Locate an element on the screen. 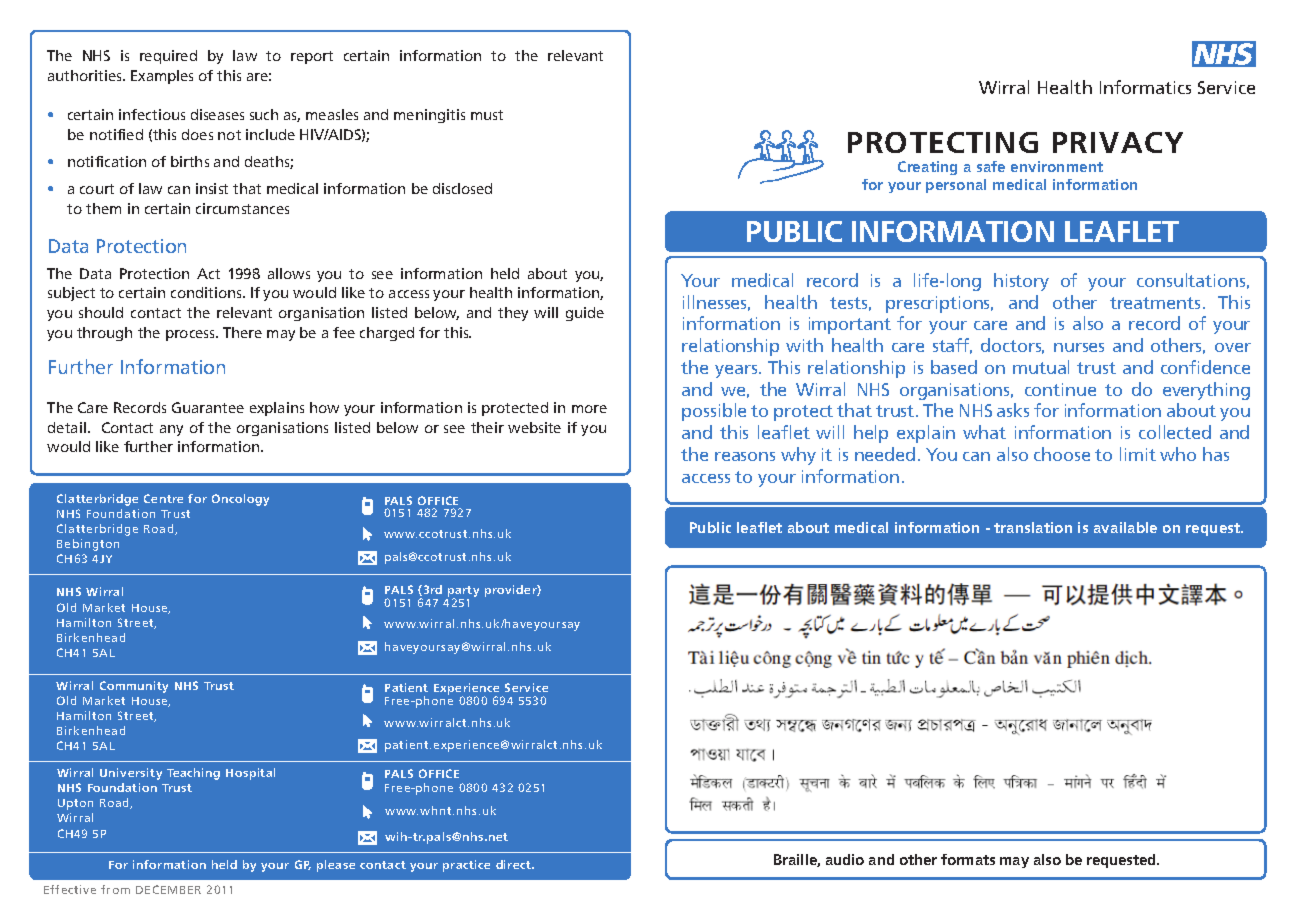 The width and height of the screenshot is (1297, 924). party is located at coordinates (463, 592).
